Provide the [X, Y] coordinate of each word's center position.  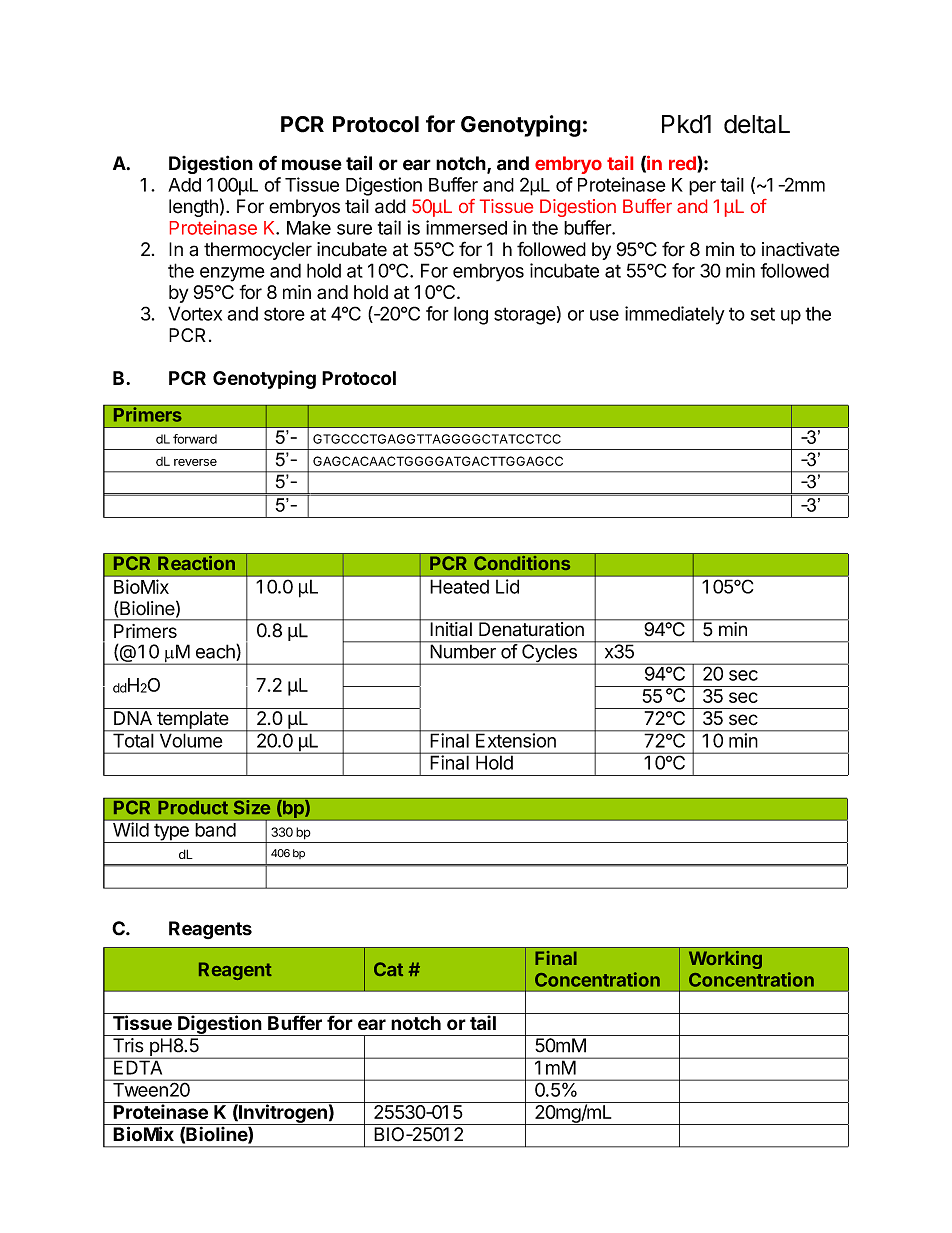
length [193, 208]
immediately [675, 315]
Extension [516, 739]
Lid [507, 586]
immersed [466, 227]
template [192, 721]
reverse [195, 462]
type [171, 833]
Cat [388, 969]
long [471, 315]
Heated [459, 586]
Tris [128, 1045]
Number [463, 650]
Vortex [195, 313]
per [702, 188]
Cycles [549, 653]
